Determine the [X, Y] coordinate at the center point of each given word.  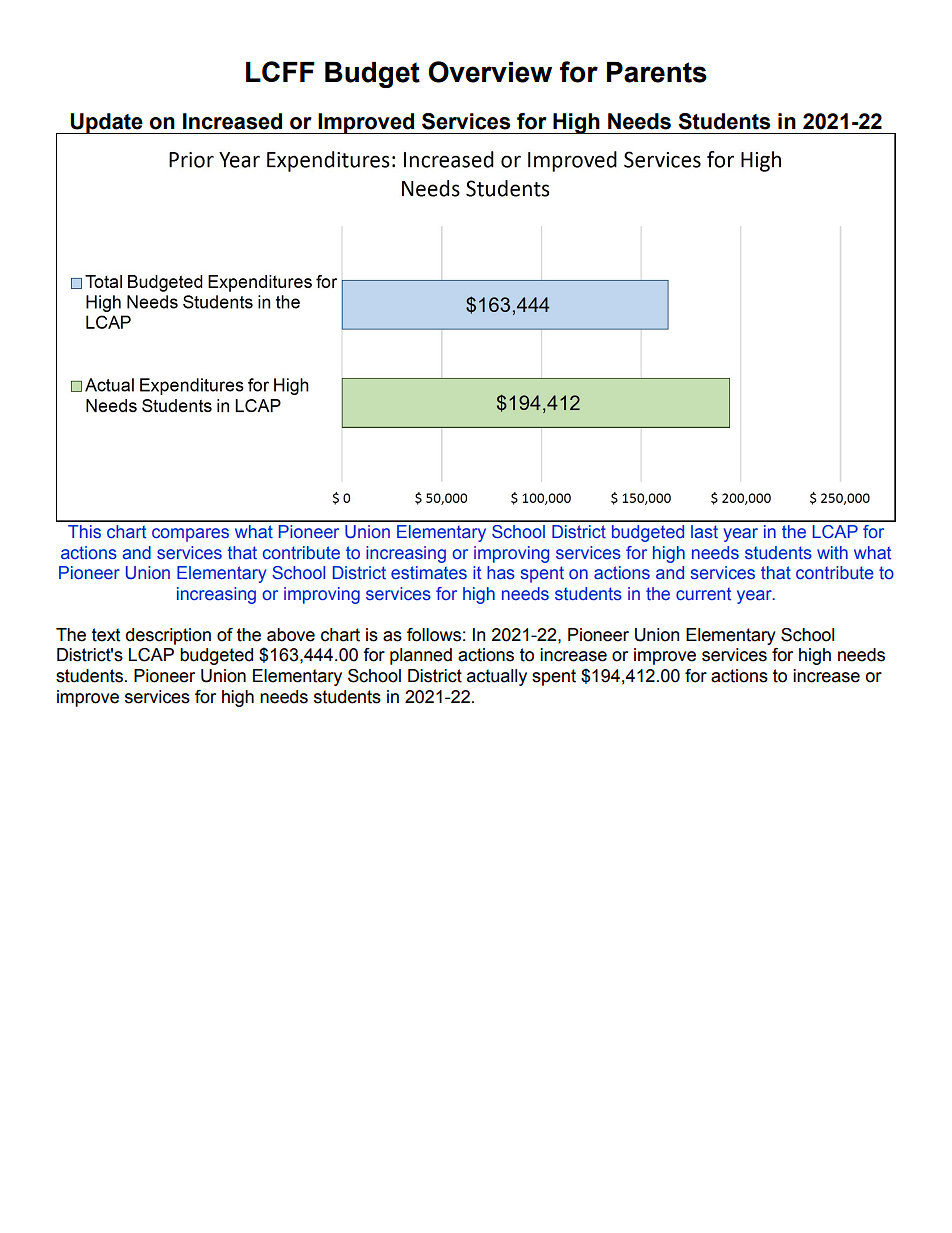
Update [106, 123]
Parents [657, 72]
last [704, 532]
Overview [490, 72]
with [832, 553]
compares [190, 535]
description [168, 636]
